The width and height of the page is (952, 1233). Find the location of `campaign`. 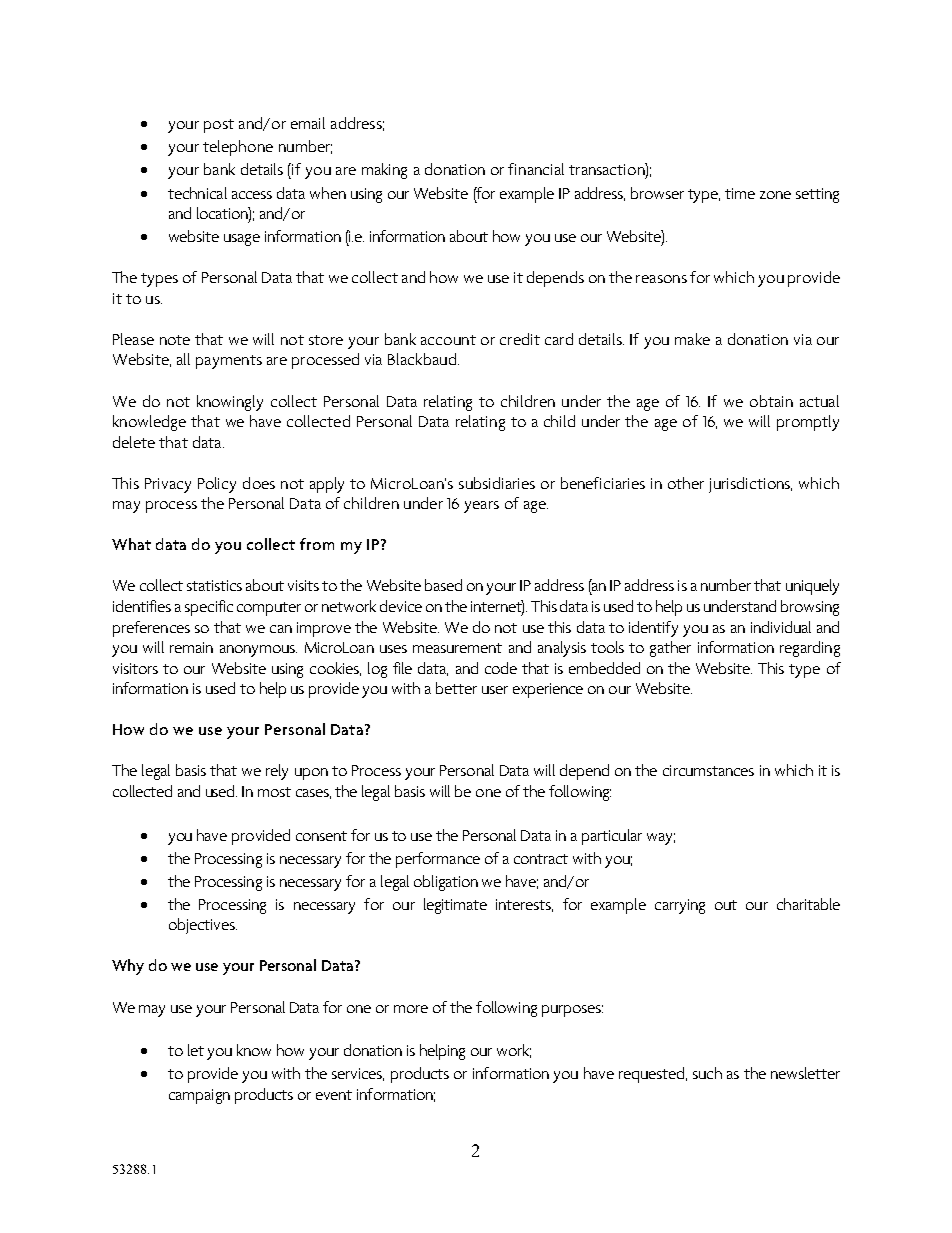

campaign is located at coordinates (199, 1096).
